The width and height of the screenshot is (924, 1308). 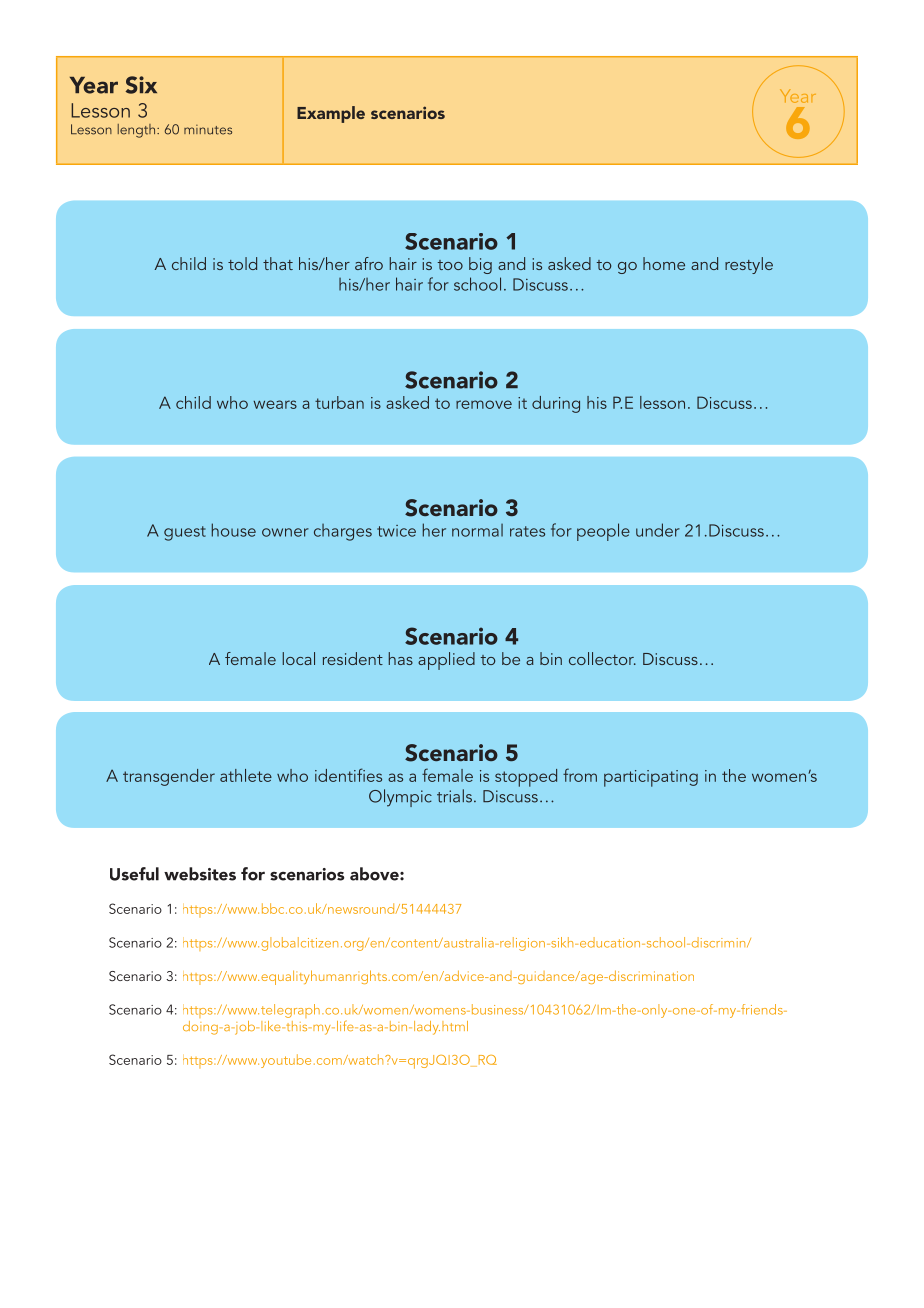 What do you see at coordinates (339, 402) in the screenshot?
I see `turban` at bounding box center [339, 402].
